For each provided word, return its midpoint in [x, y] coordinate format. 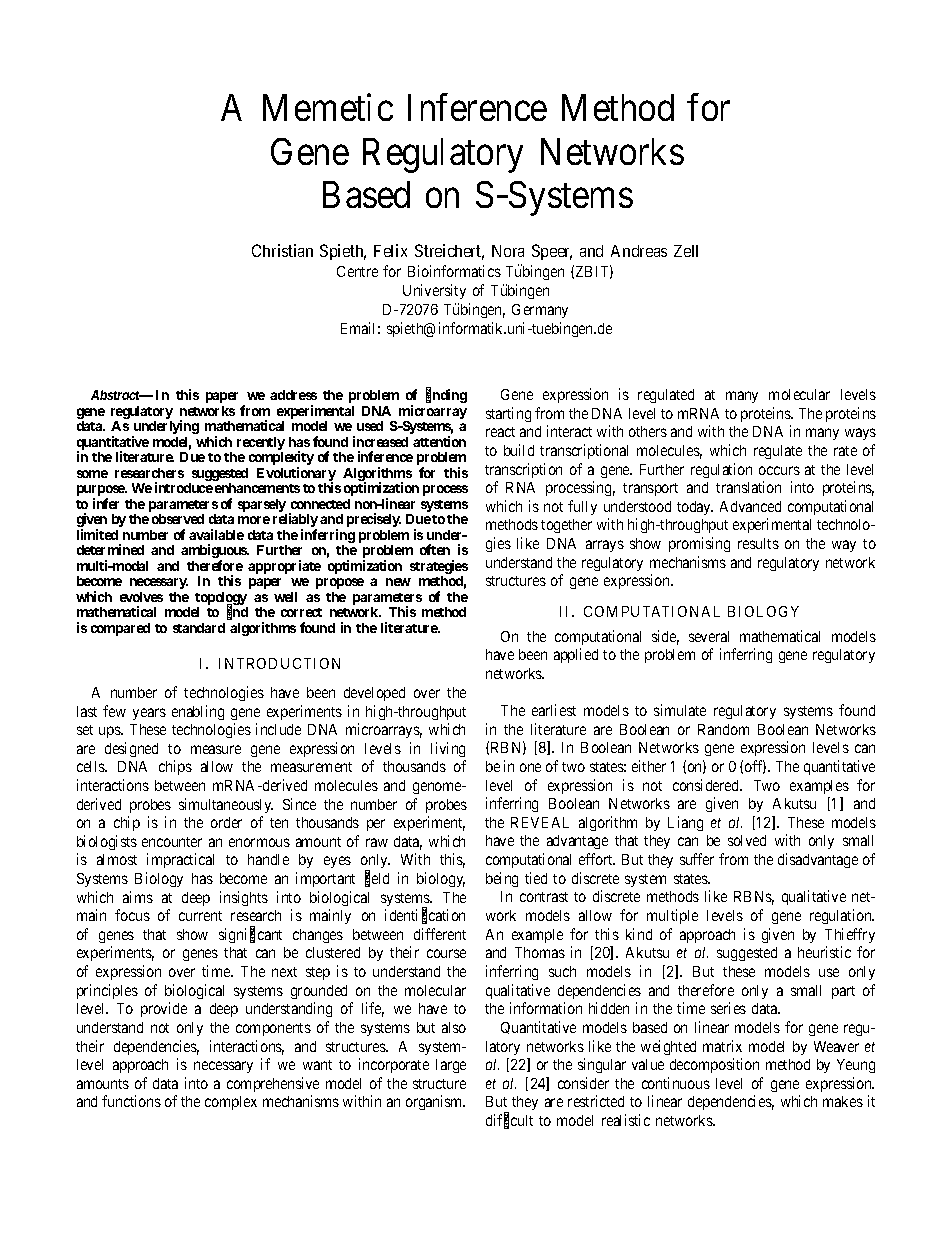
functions [131, 1101]
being [502, 879]
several [709, 636]
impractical [180, 860]
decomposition [714, 1065]
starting [508, 414]
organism [435, 1102]
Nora [508, 251]
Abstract [116, 395]
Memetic [328, 107]
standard [199, 628]
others [648, 431]
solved [747, 840]
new [398, 582]
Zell [686, 251]
